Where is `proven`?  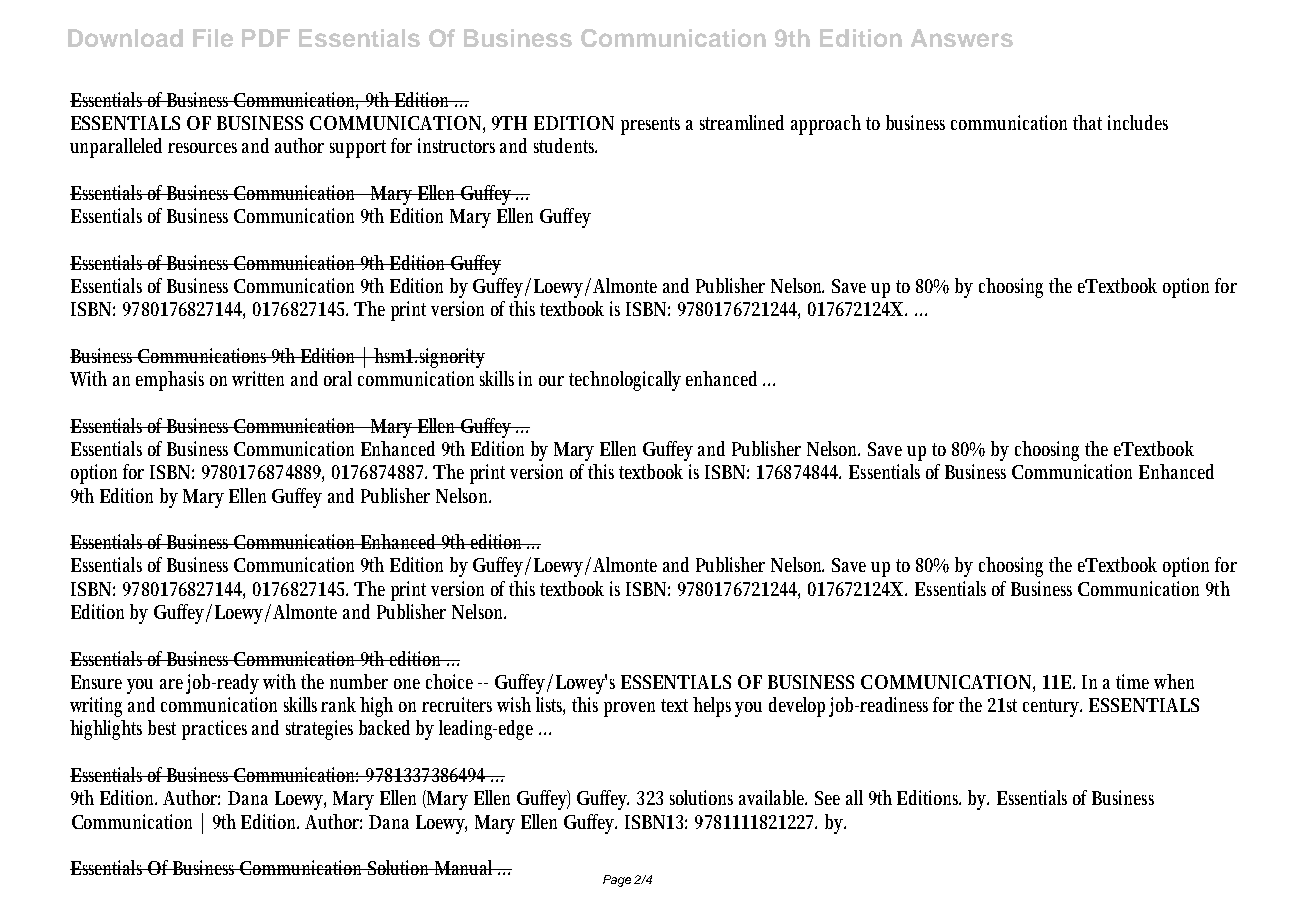
proven is located at coordinates (629, 709).
